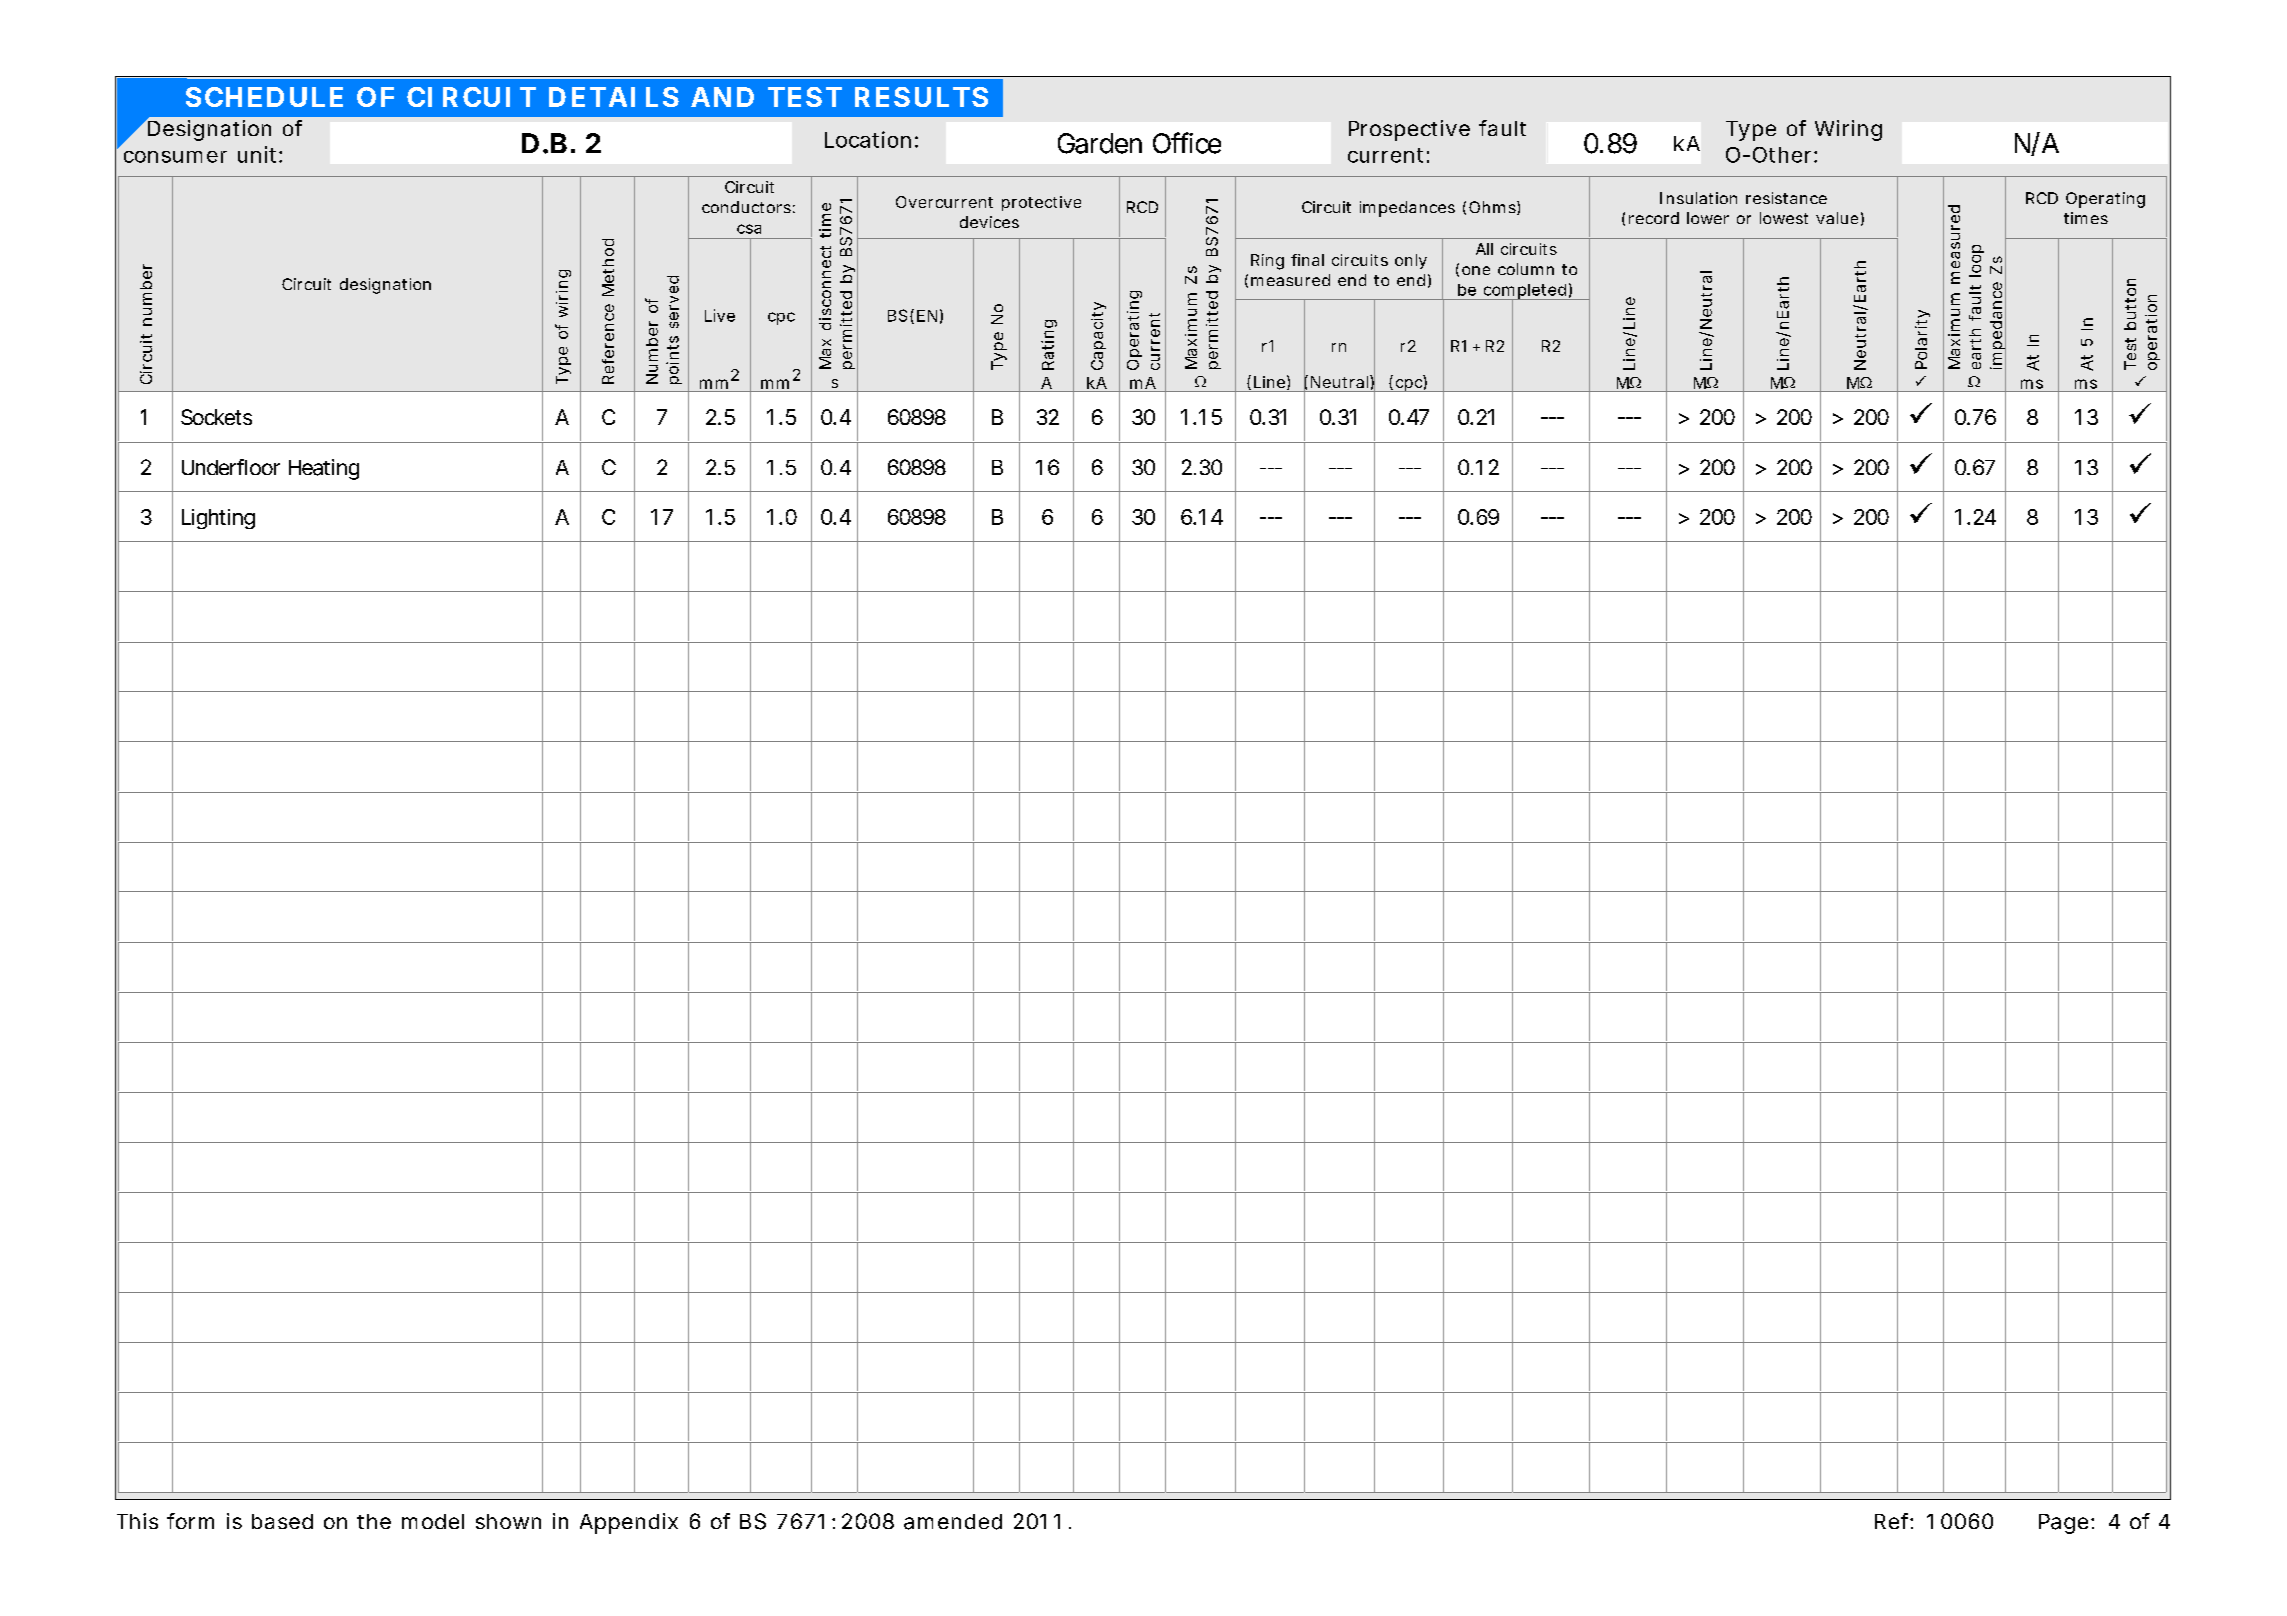 The width and height of the document is (2287, 1616). What do you see at coordinates (1041, 203) in the document?
I see `protective` at bounding box center [1041, 203].
